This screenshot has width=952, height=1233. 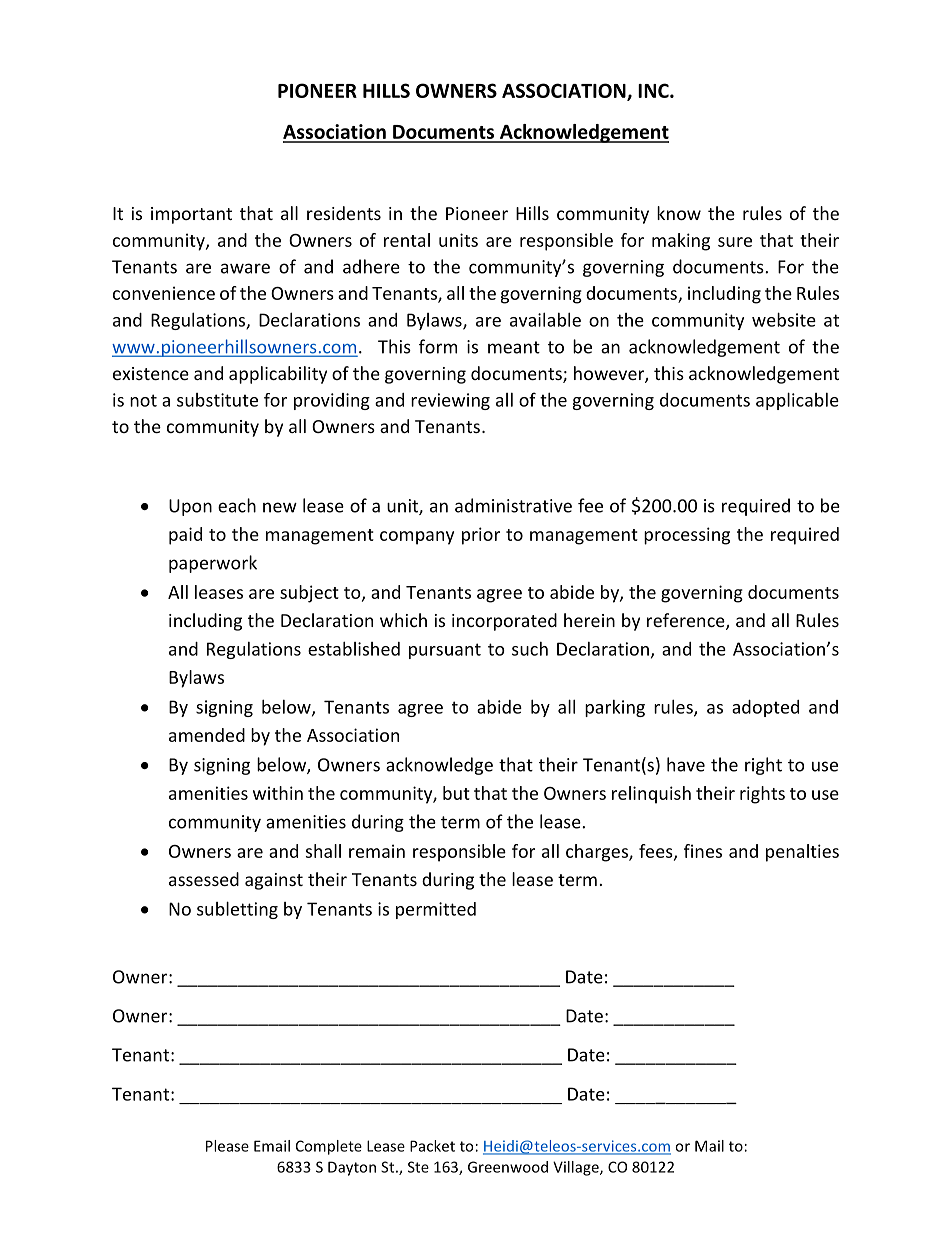 I want to click on fines, so click(x=703, y=851).
